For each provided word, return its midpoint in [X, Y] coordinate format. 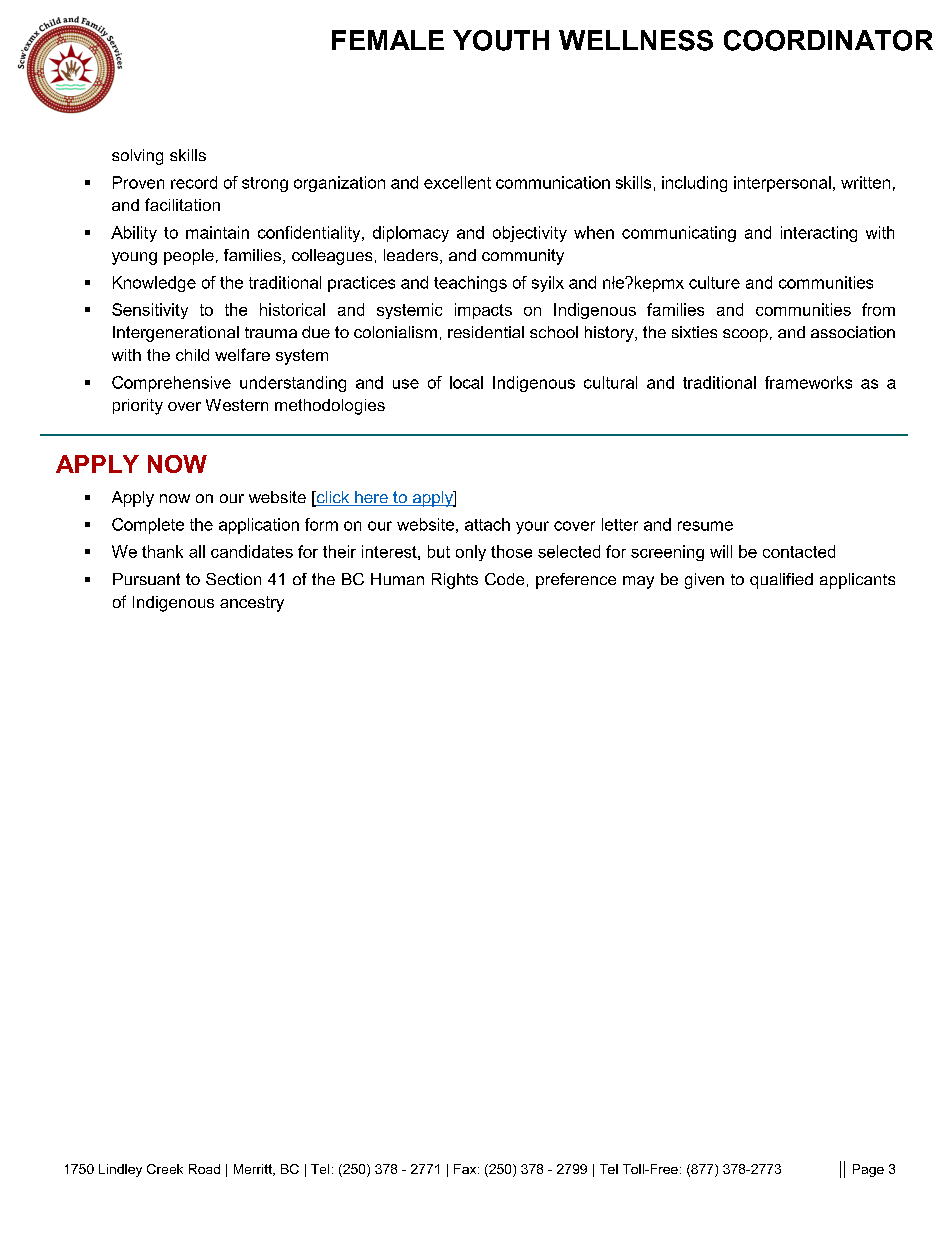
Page [868, 1170]
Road [204, 1169]
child [192, 355]
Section [233, 579]
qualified [781, 581]
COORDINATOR [828, 40]
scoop [745, 335]
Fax [466, 1169]
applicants [857, 581]
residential [486, 332]
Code [504, 579]
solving [137, 157]
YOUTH [501, 40]
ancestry [252, 604]
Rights [455, 581]
